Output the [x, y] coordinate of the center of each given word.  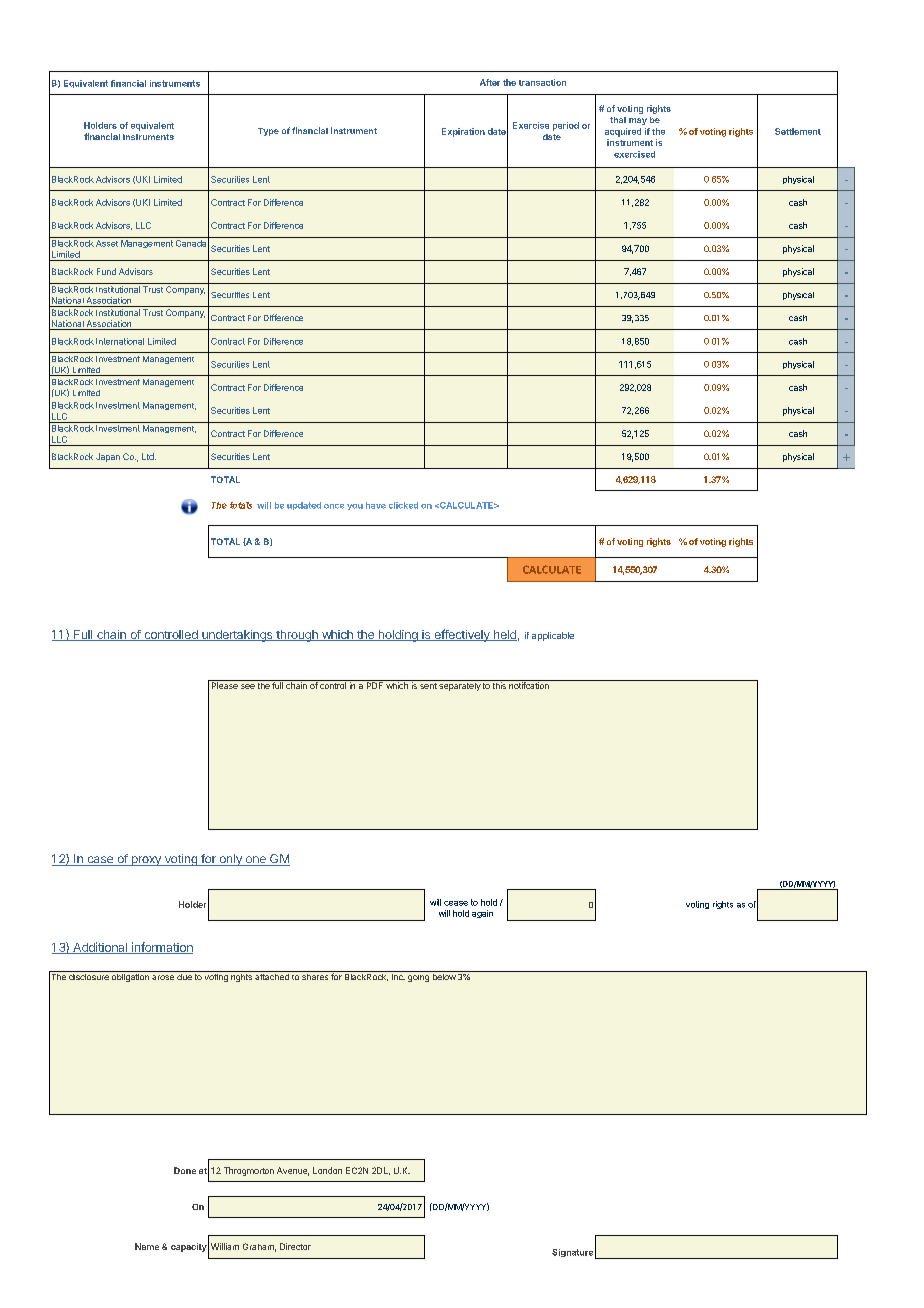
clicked [403, 505]
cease [456, 903]
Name [147, 1246]
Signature [572, 1253]
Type [268, 132]
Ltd [149, 456]
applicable [553, 636]
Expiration [463, 132]
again [482, 914]
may [638, 121]
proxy [146, 861]
